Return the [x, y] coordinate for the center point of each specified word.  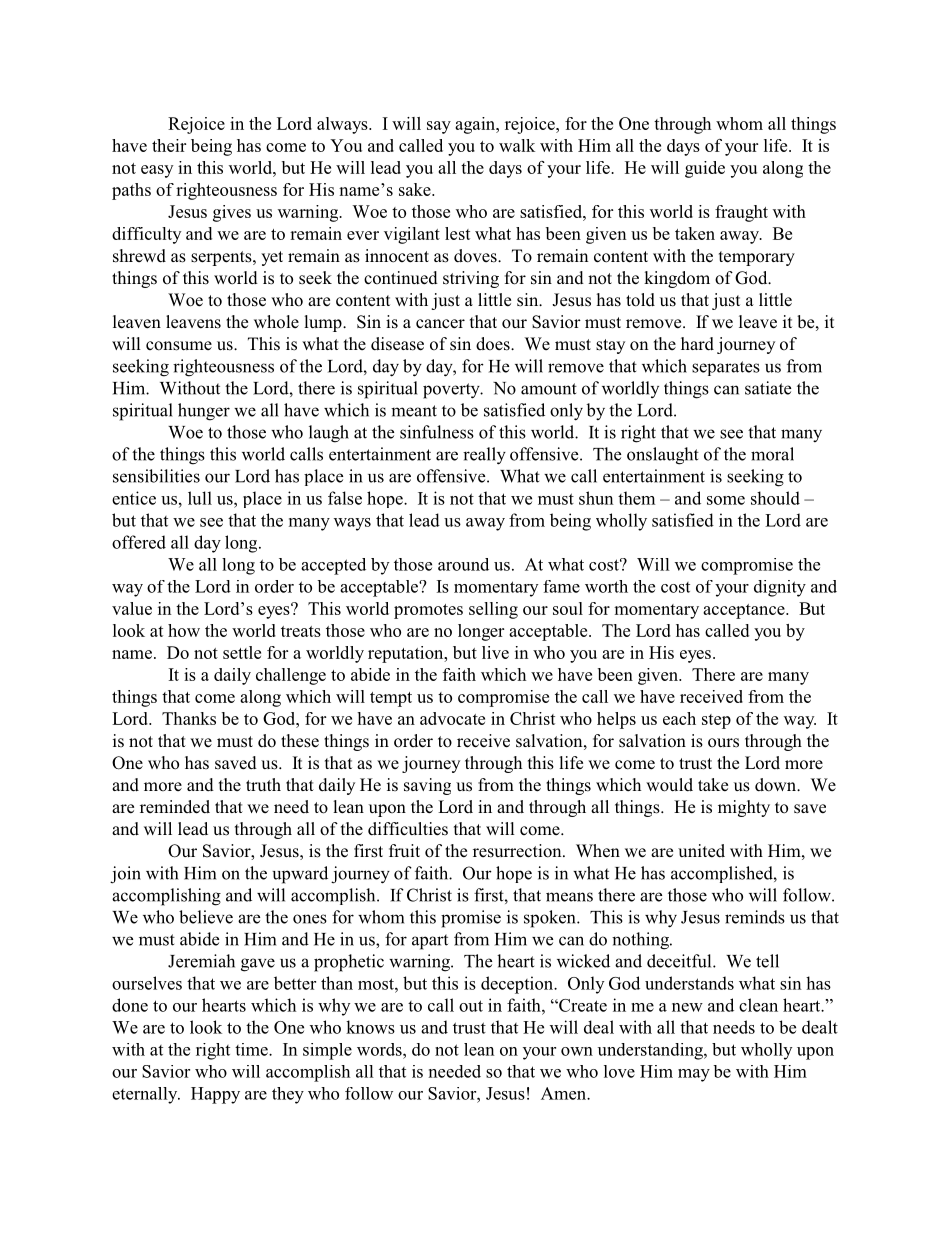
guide [705, 169]
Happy [215, 1095]
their [169, 145]
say [439, 127]
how [184, 630]
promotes [428, 611]
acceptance [745, 611]
